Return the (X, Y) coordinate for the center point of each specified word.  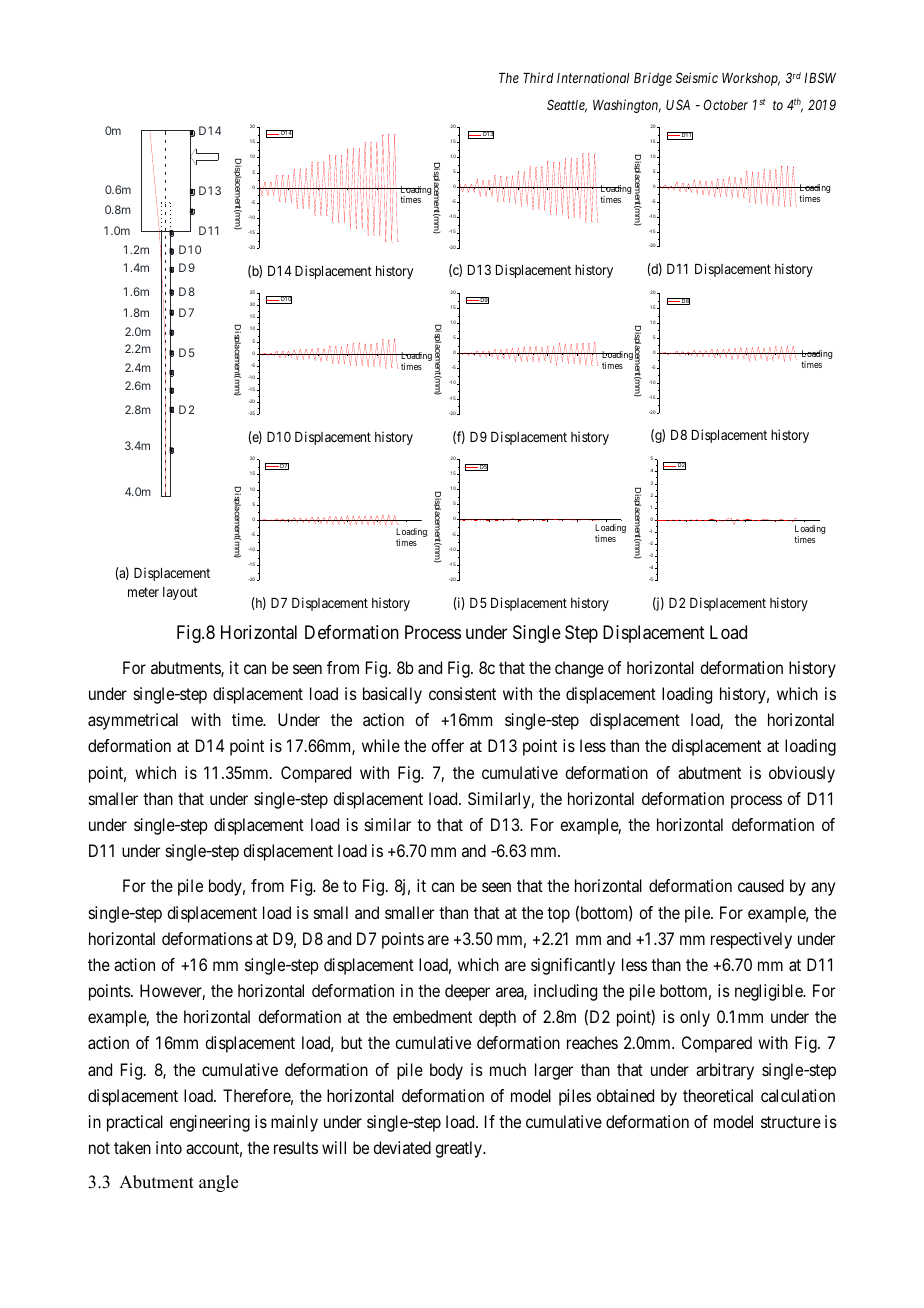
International (593, 77)
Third (538, 77)
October (726, 104)
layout (180, 593)
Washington (627, 106)
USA (678, 104)
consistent (462, 693)
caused (761, 885)
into (169, 1147)
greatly (459, 1149)
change (579, 669)
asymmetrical (133, 721)
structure (791, 1122)
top (558, 915)
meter (143, 592)
